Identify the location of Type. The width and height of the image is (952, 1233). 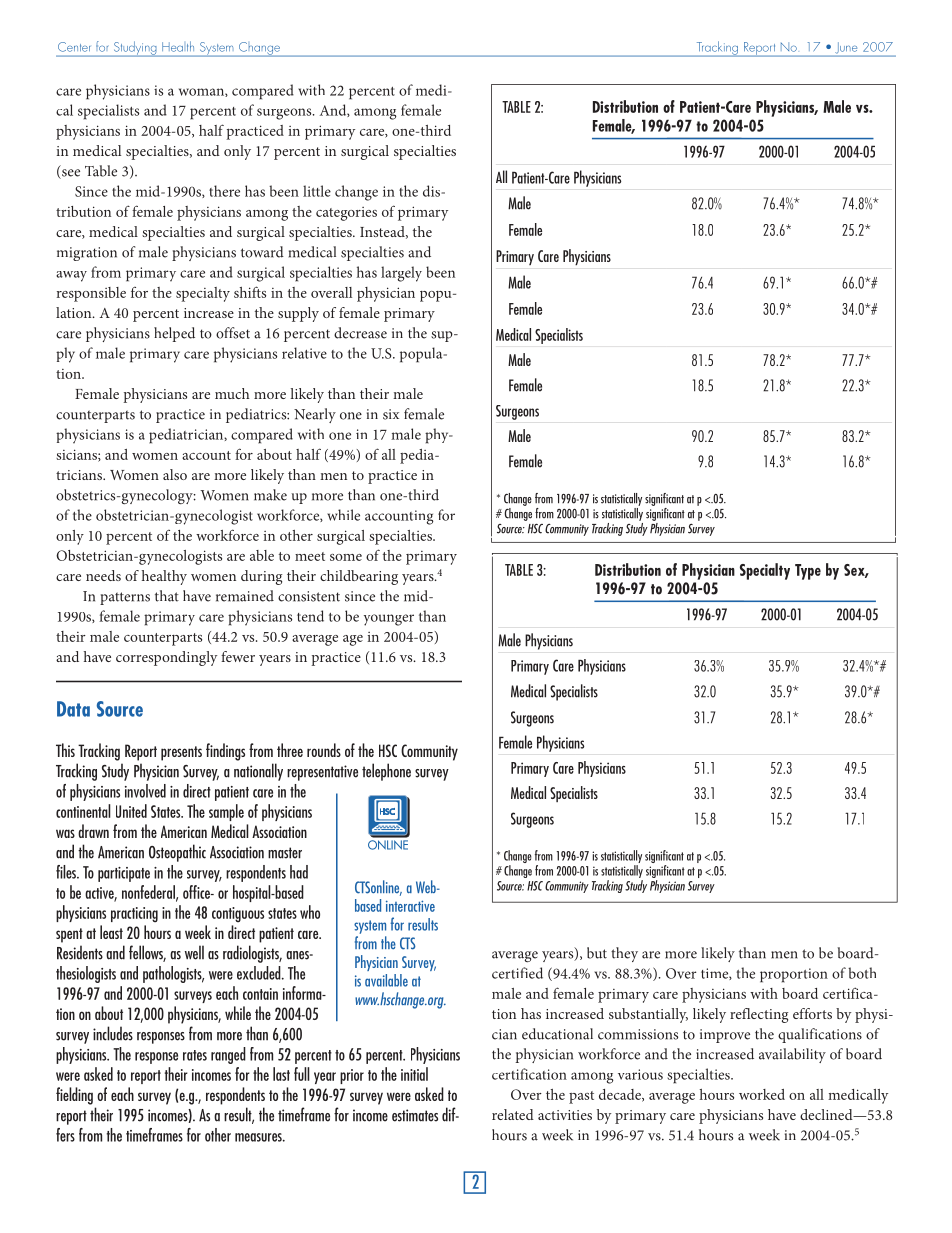
(808, 572).
